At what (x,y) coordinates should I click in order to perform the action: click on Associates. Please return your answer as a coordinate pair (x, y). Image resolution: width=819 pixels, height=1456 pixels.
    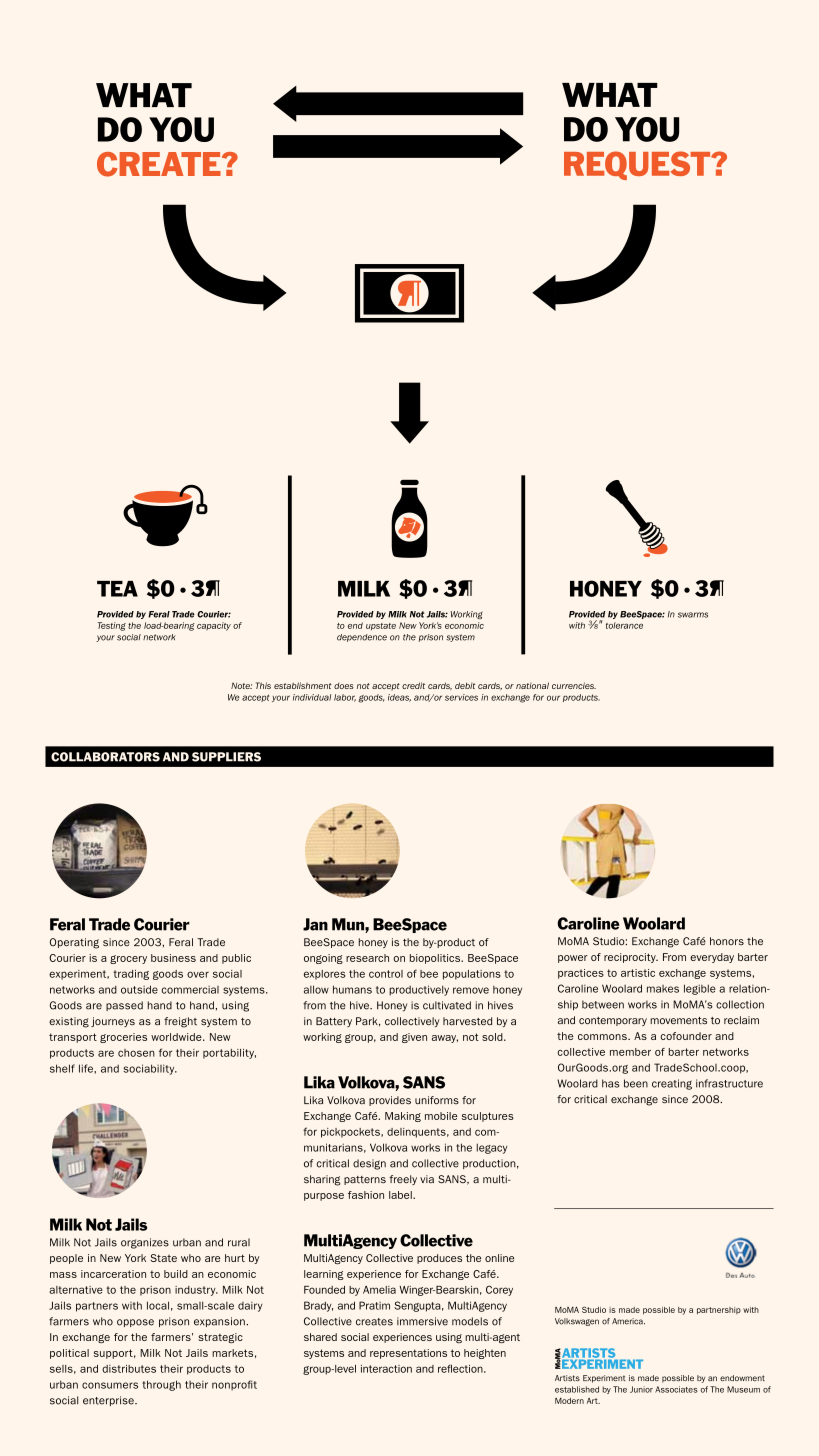
    Looking at the image, I should click on (676, 1389).
